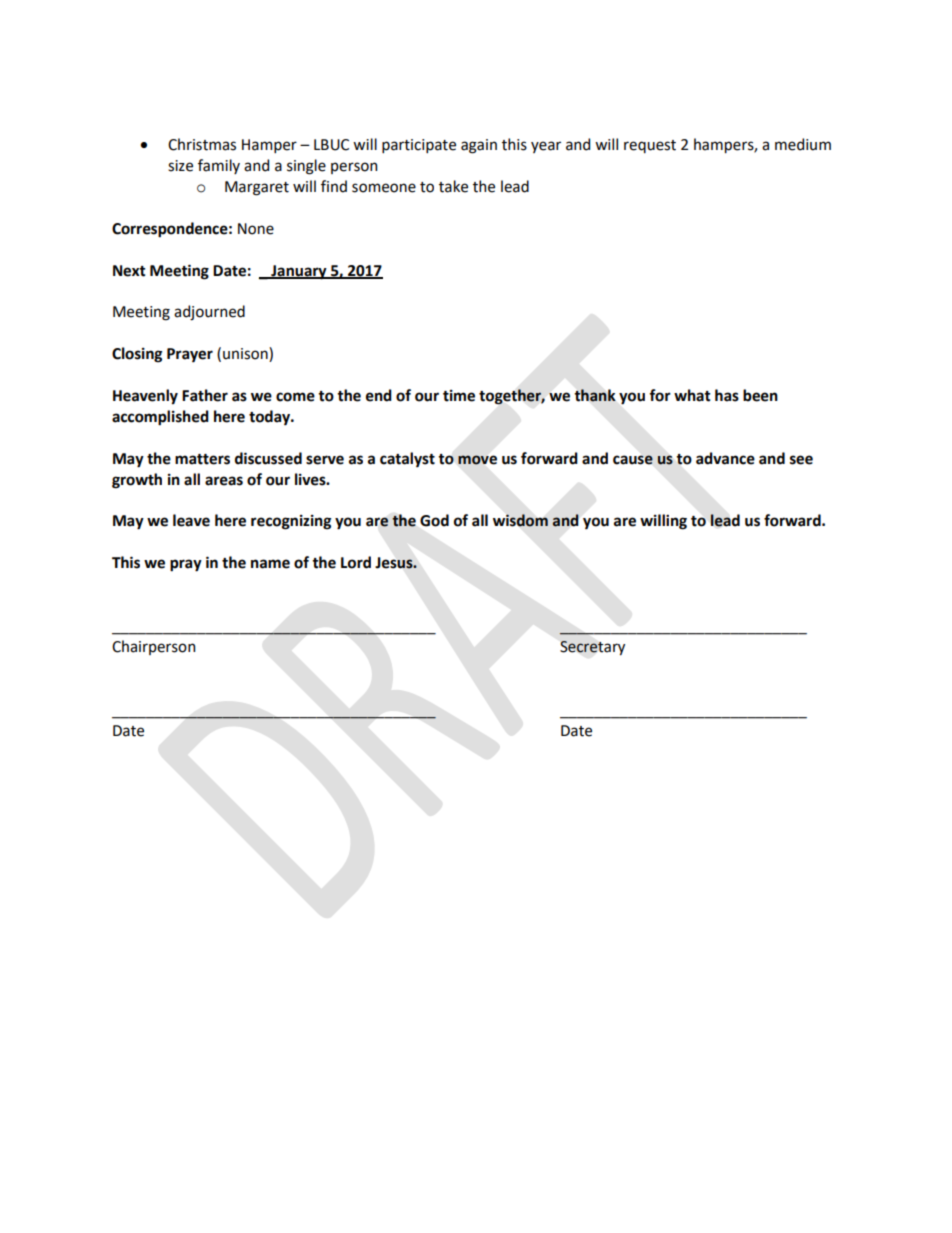 The image size is (952, 1233). I want to click on Secretary, so click(592, 648).
